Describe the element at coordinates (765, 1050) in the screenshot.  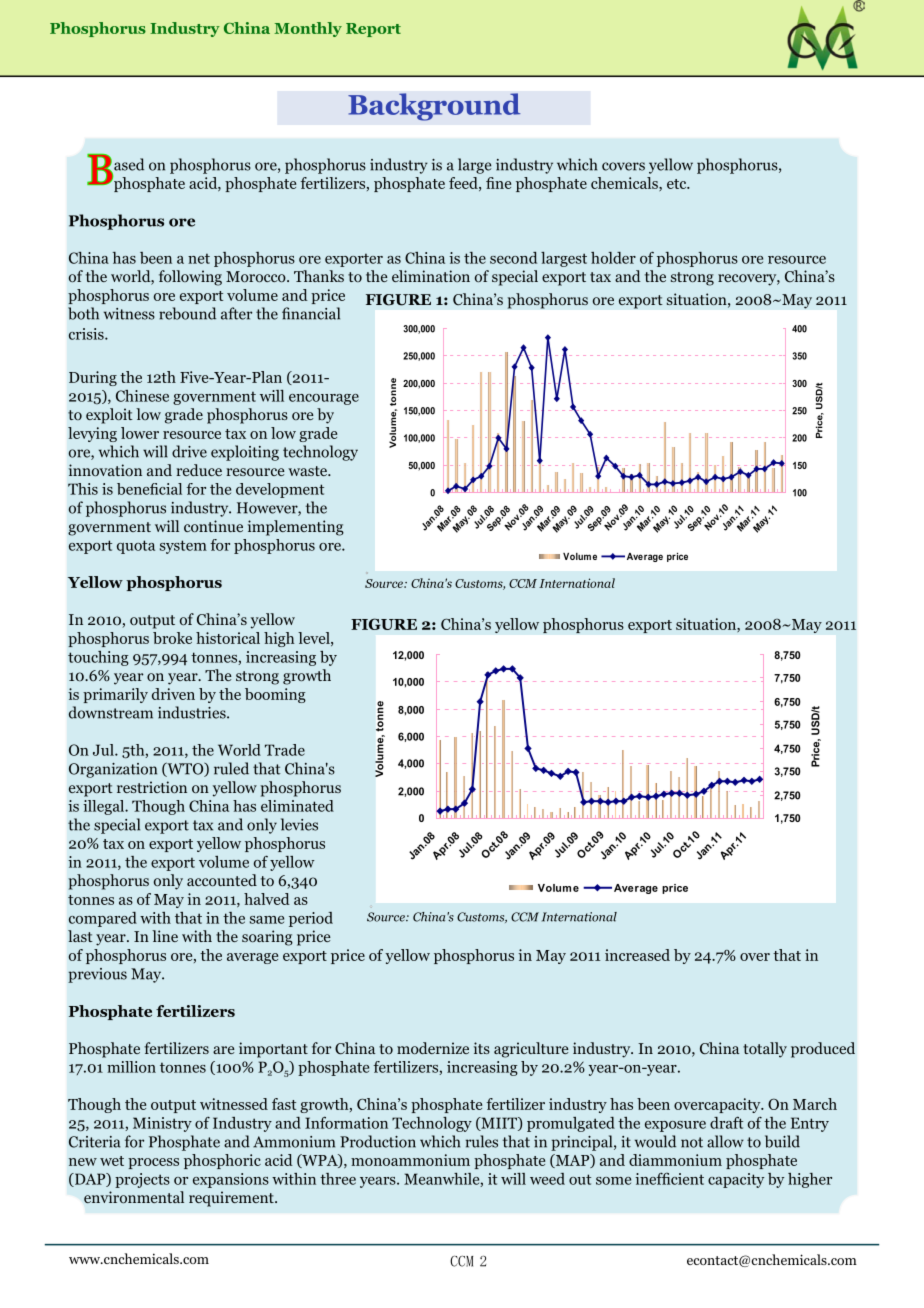
I see `totally` at that location.
